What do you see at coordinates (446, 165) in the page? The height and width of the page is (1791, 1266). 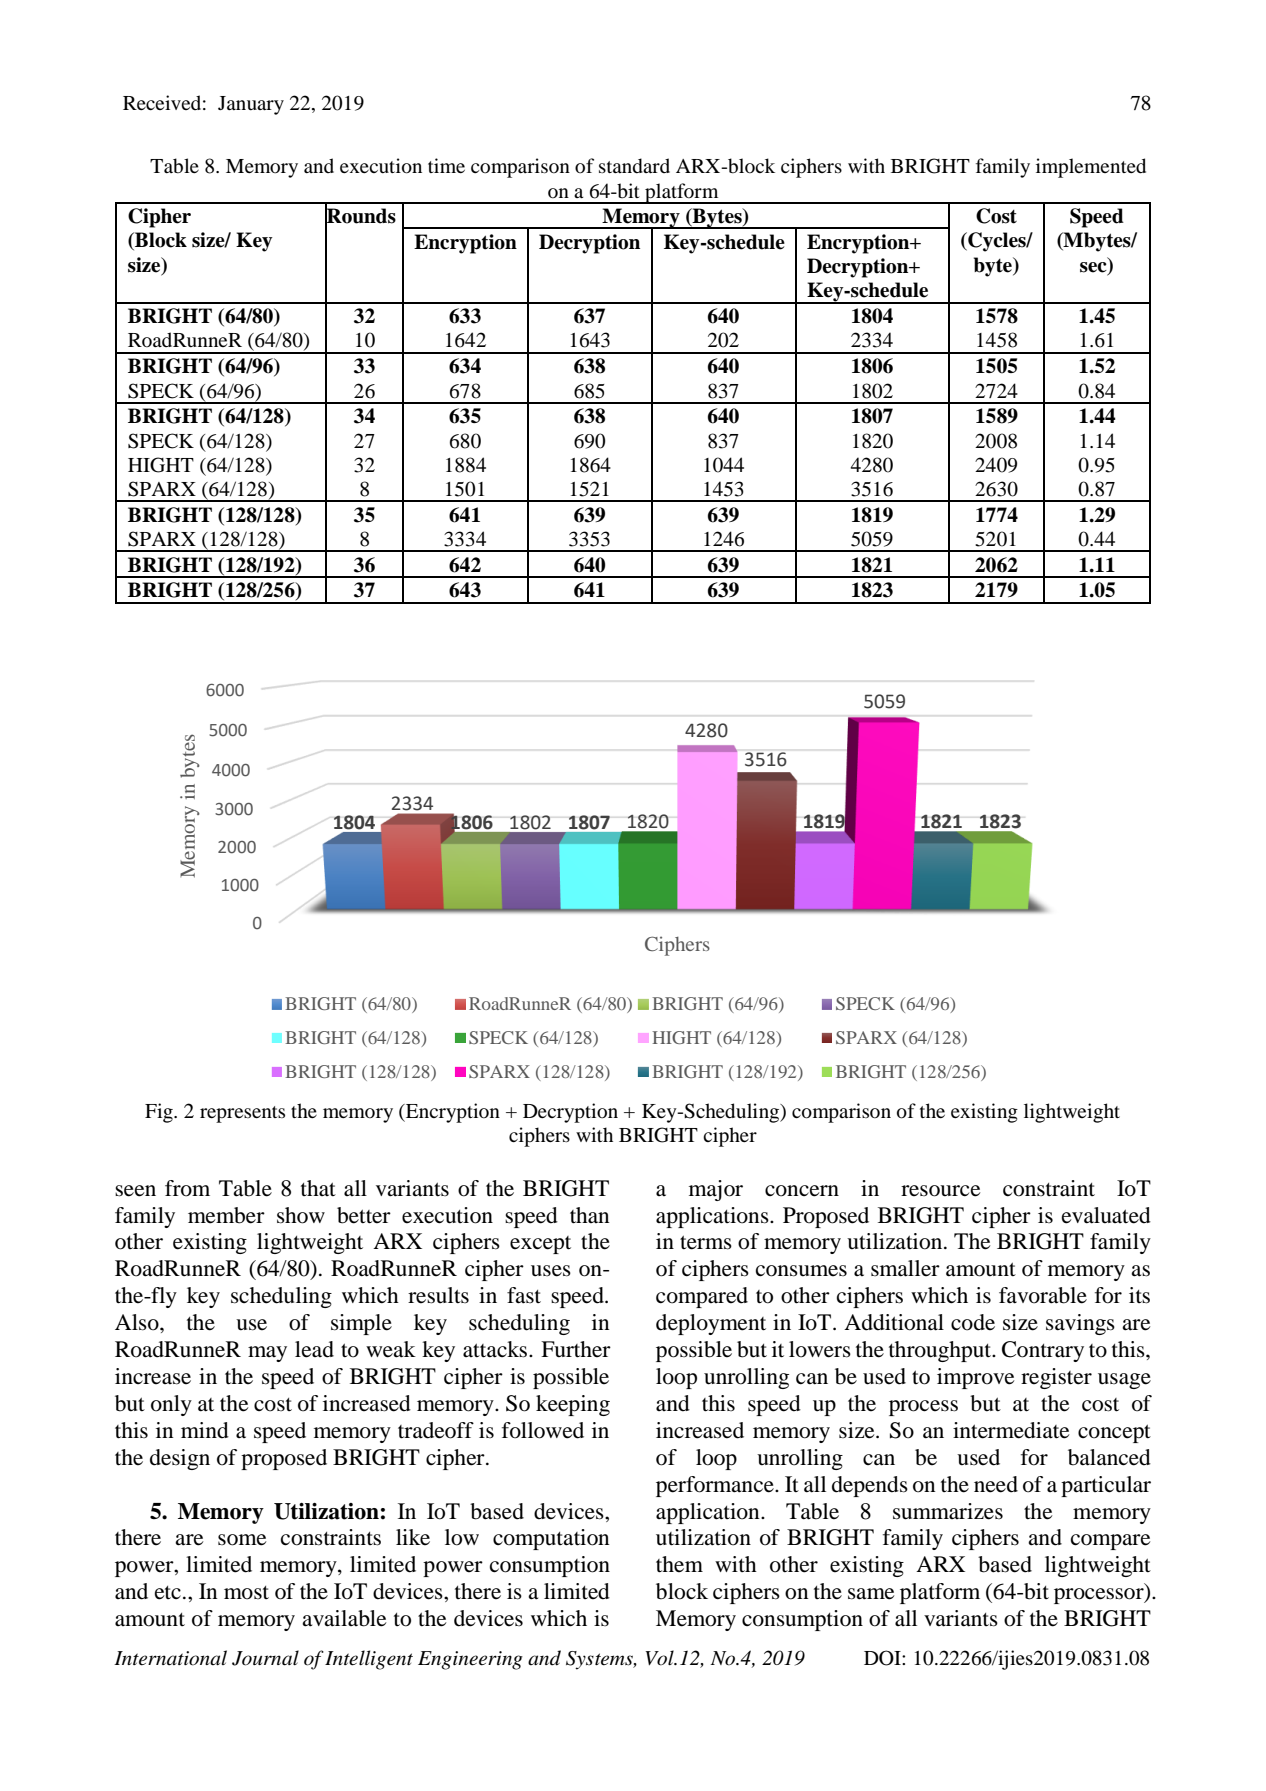 I see `time` at bounding box center [446, 165].
